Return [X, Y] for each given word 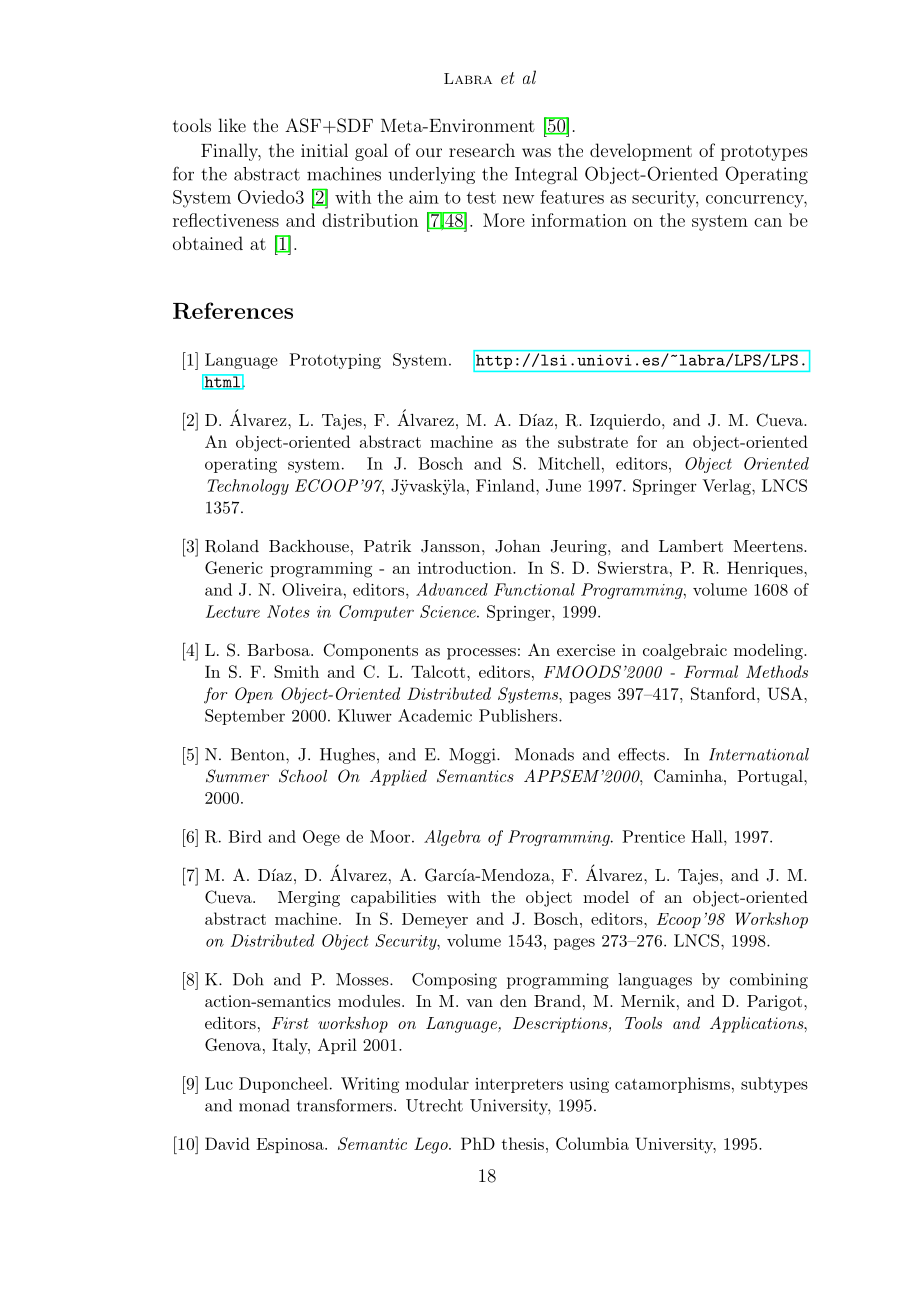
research [482, 150]
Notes [288, 611]
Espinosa [291, 1145]
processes [481, 654]
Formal [711, 671]
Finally [231, 152]
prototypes [764, 153]
